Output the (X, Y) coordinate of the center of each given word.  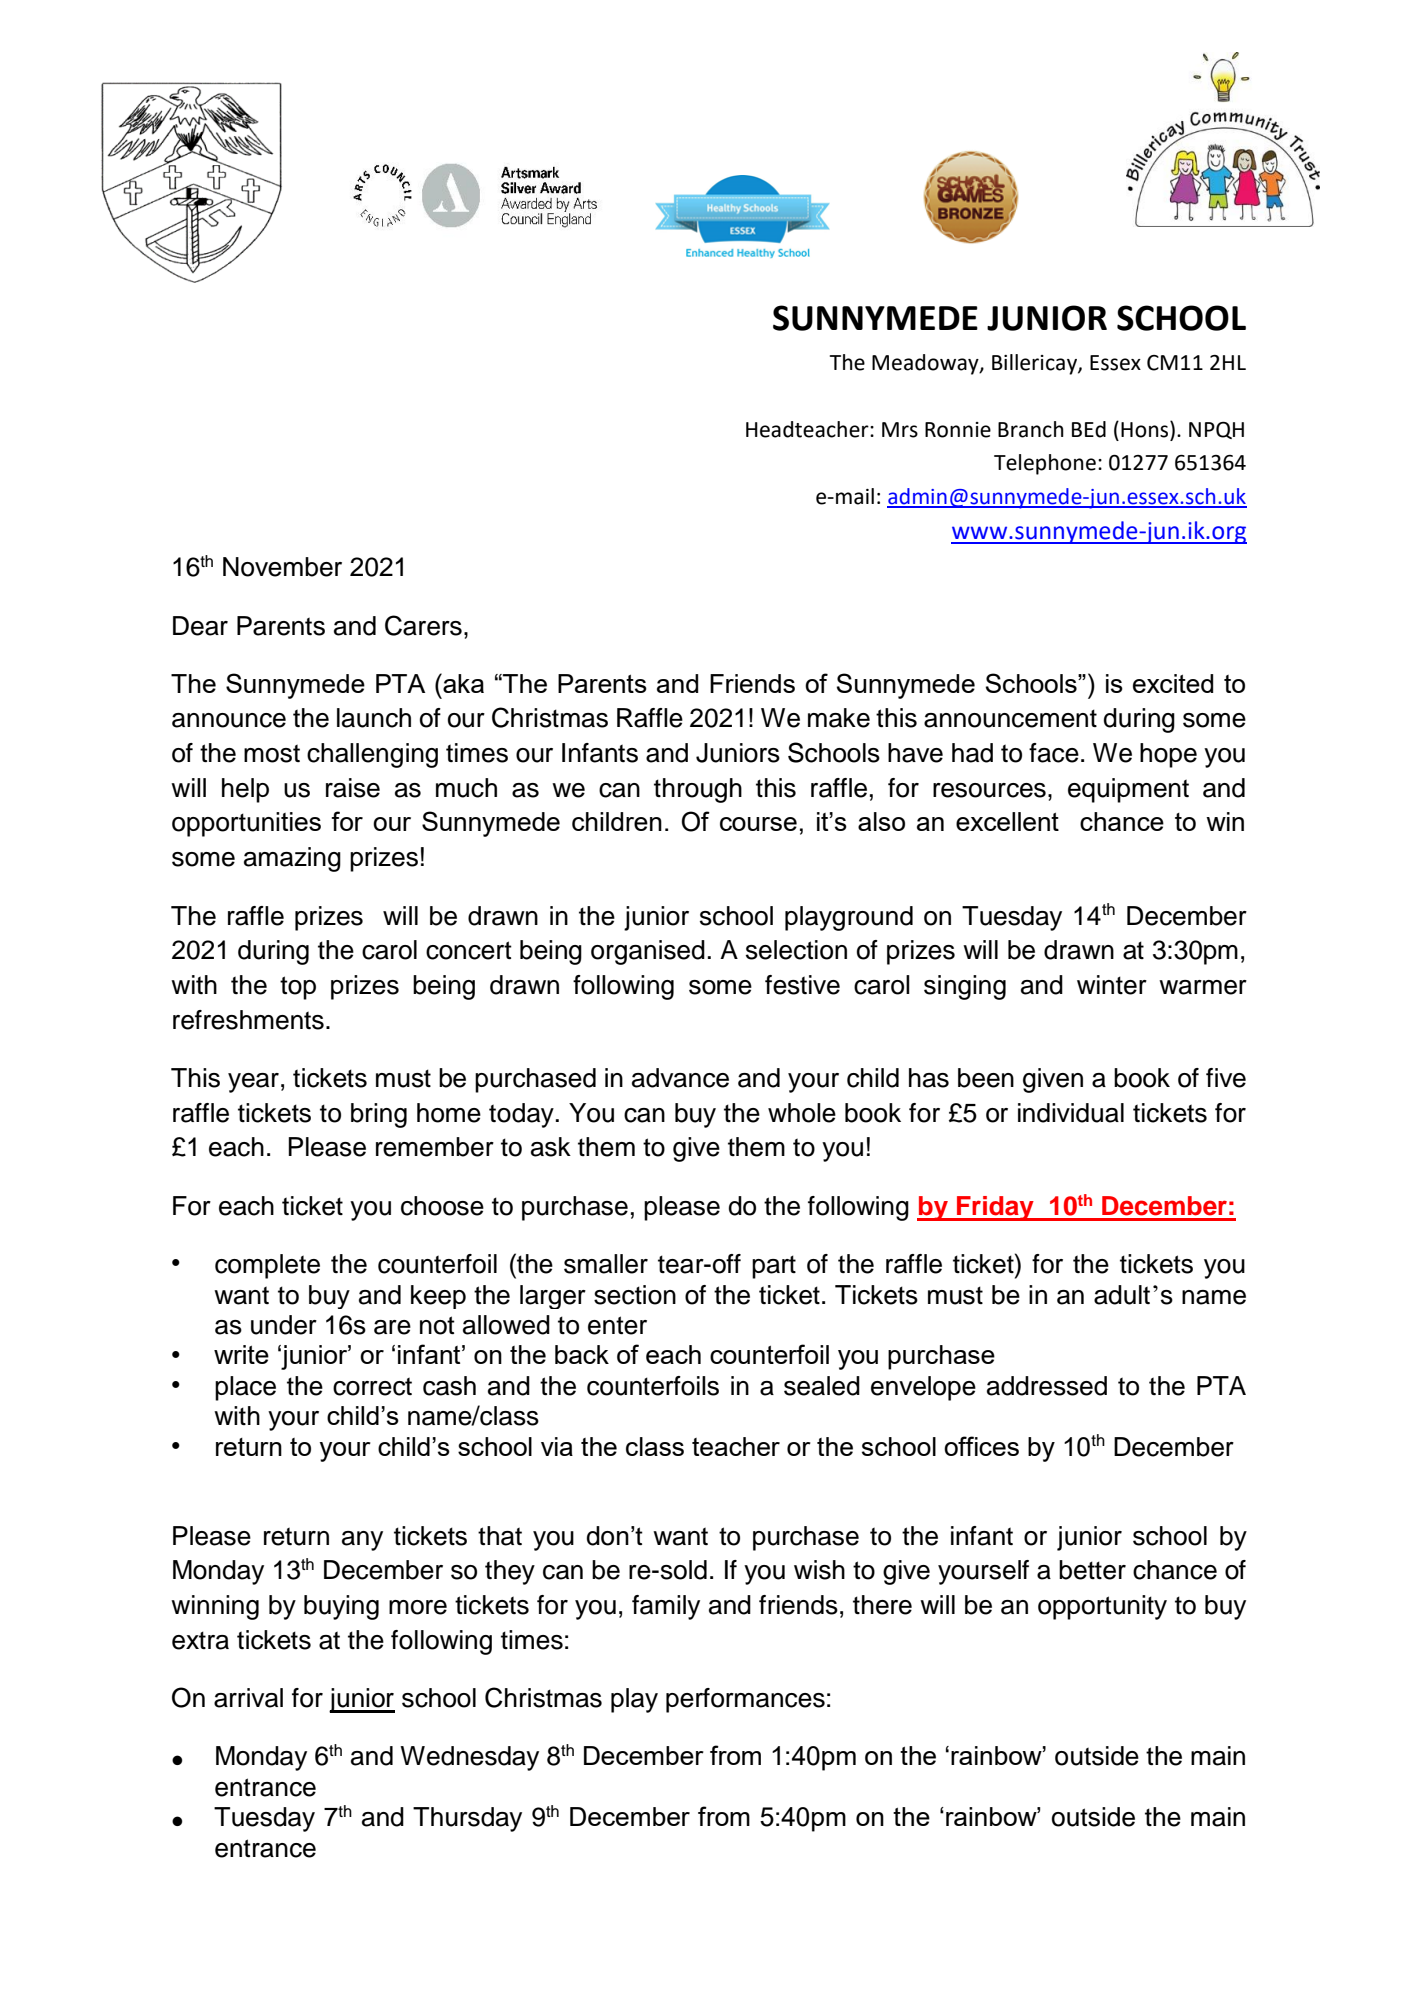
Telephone (1045, 464)
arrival (248, 1698)
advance (680, 1078)
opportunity (1102, 1607)
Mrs (900, 430)
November (282, 567)
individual (1071, 1113)
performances (745, 1700)
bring (379, 1115)
